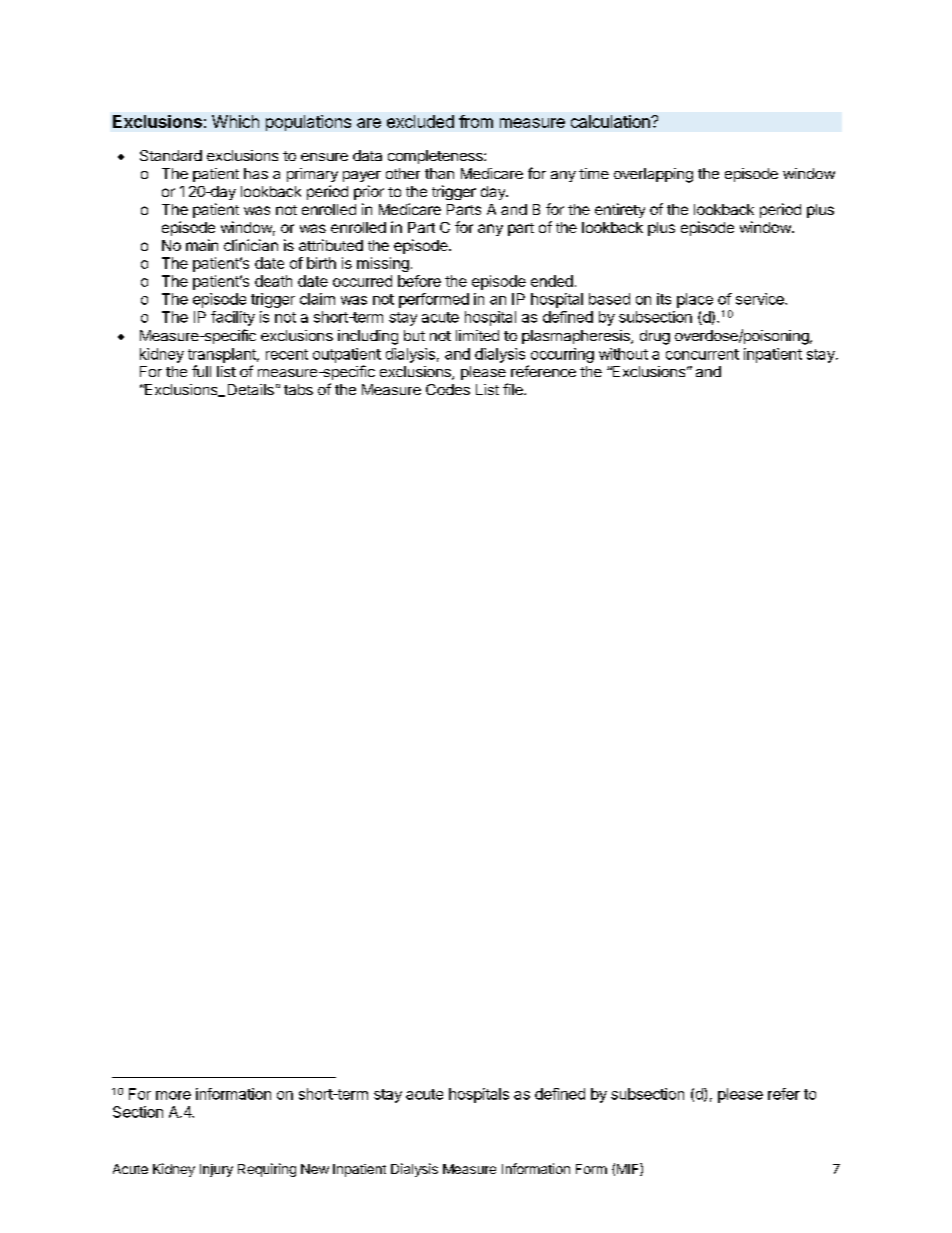 The width and height of the screenshot is (952, 1233). What do you see at coordinates (436, 157) in the screenshot?
I see `completeness` at bounding box center [436, 157].
